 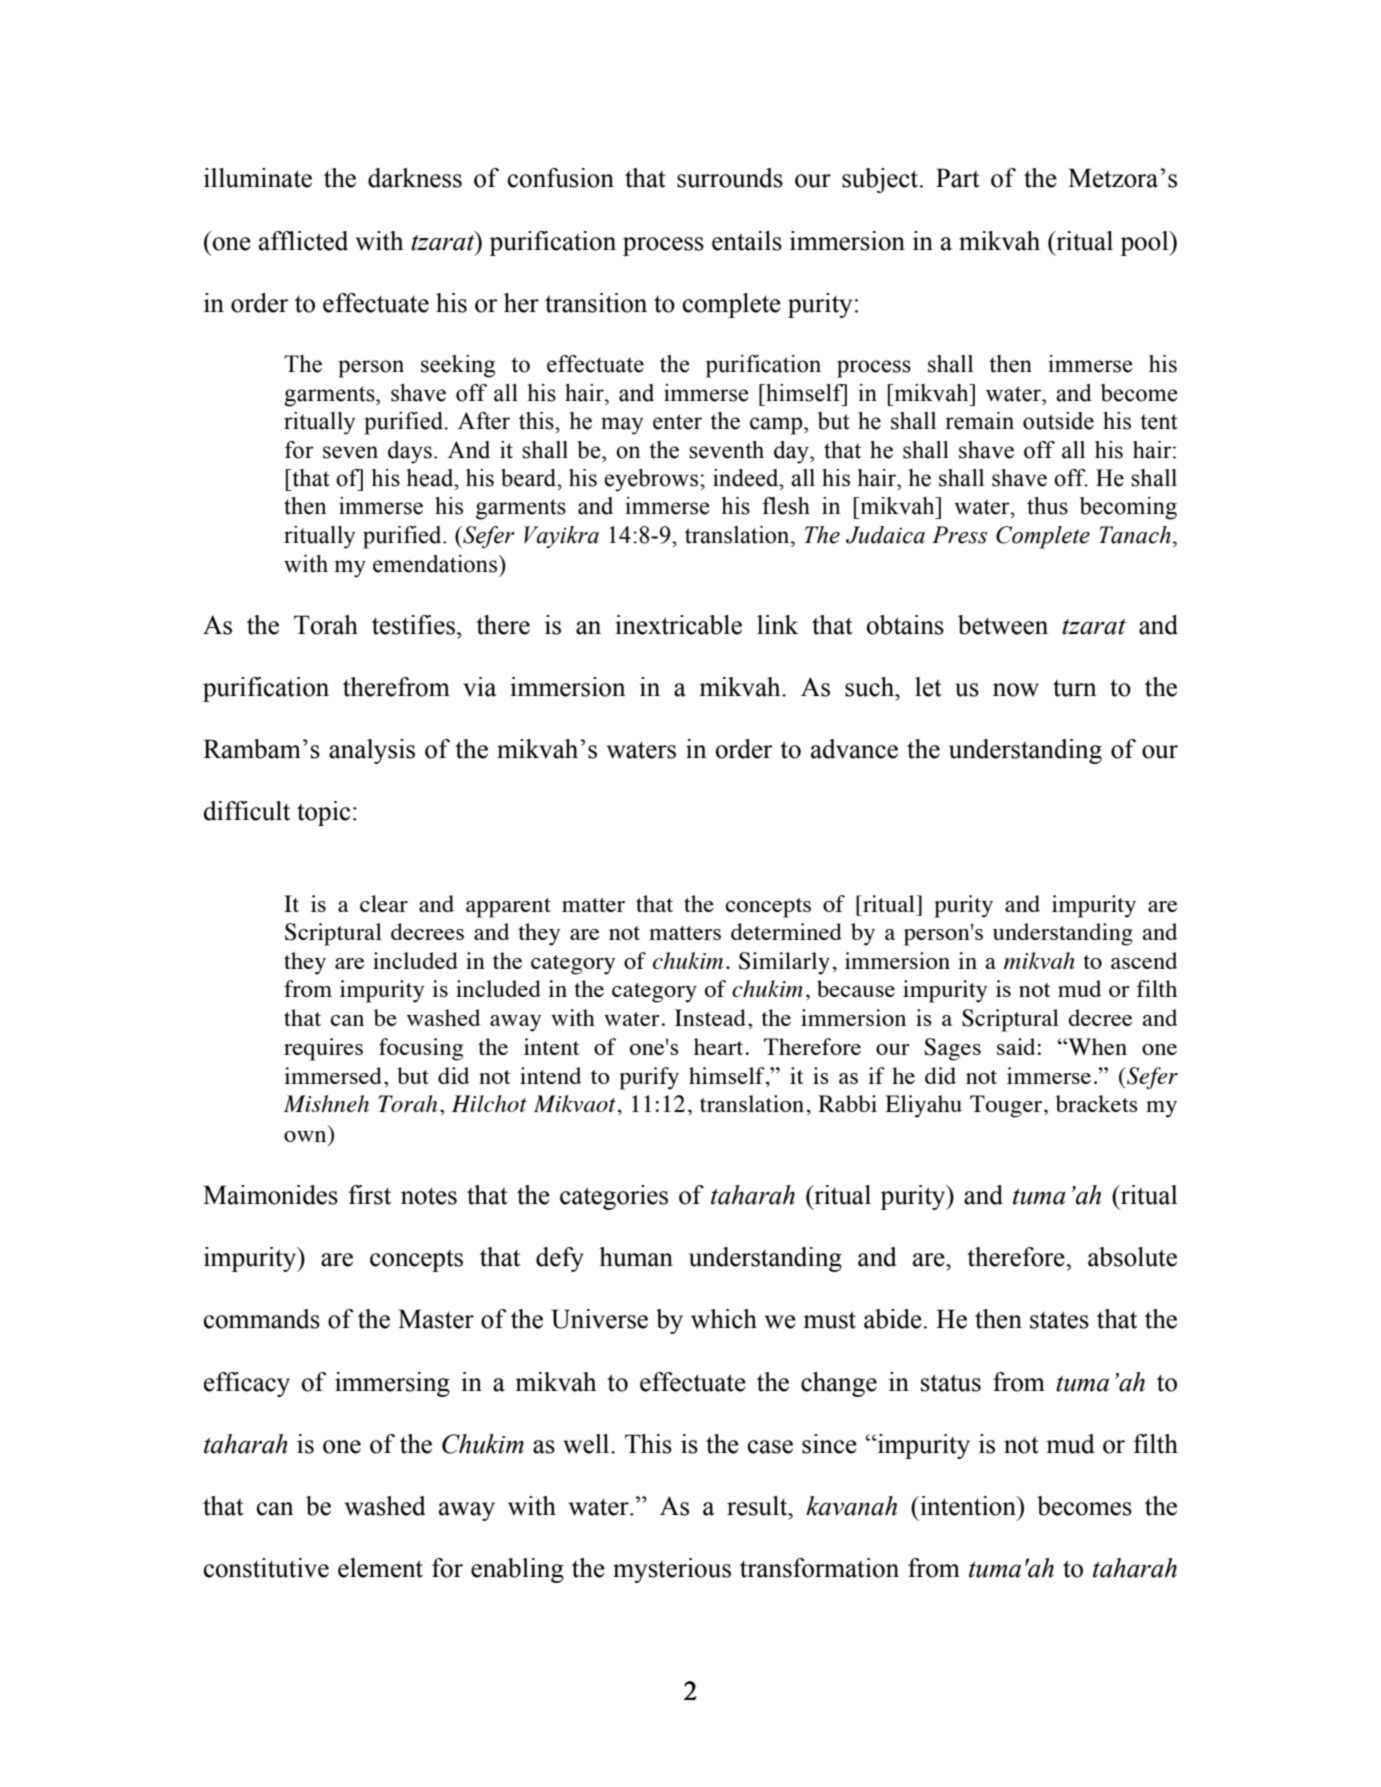 I want to click on entails, so click(x=747, y=241).
